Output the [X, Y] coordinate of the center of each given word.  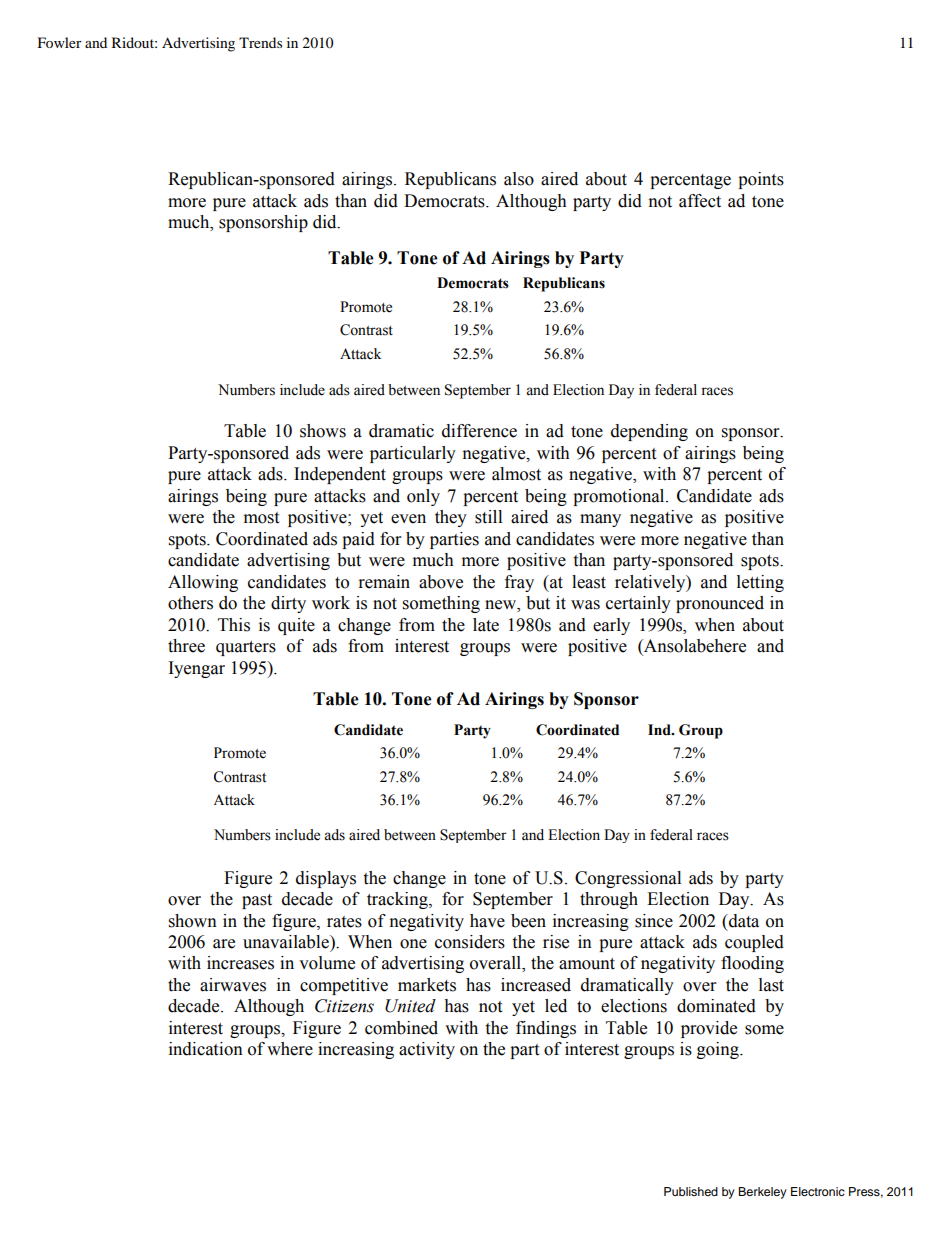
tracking [398, 900]
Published [691, 1191]
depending [649, 432]
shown [193, 921]
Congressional [628, 879]
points [761, 180]
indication [206, 1049]
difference [479, 431]
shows [323, 431]
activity [427, 1050]
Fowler [60, 42]
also [519, 179]
